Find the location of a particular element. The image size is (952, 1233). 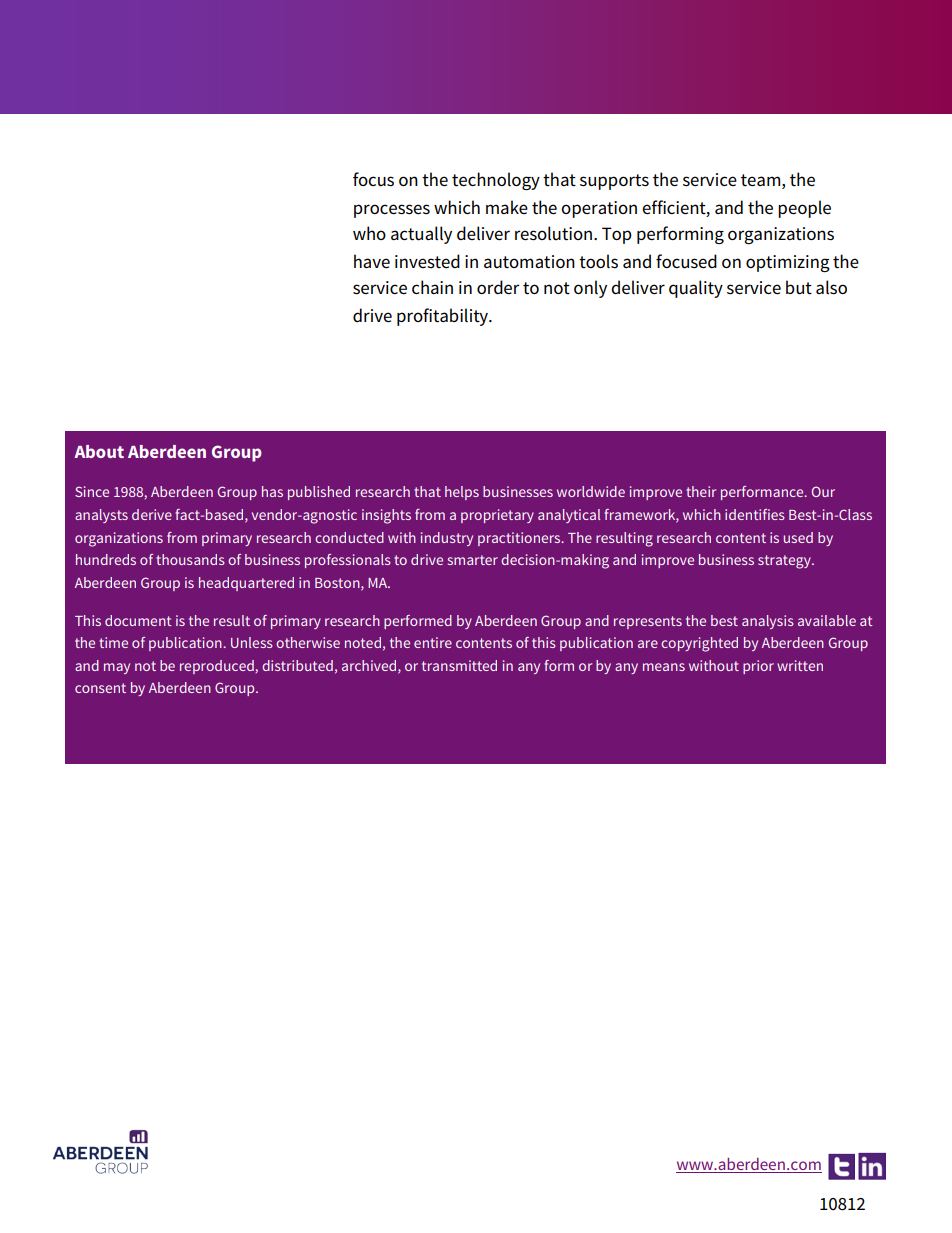

smarter is located at coordinates (473, 560).
